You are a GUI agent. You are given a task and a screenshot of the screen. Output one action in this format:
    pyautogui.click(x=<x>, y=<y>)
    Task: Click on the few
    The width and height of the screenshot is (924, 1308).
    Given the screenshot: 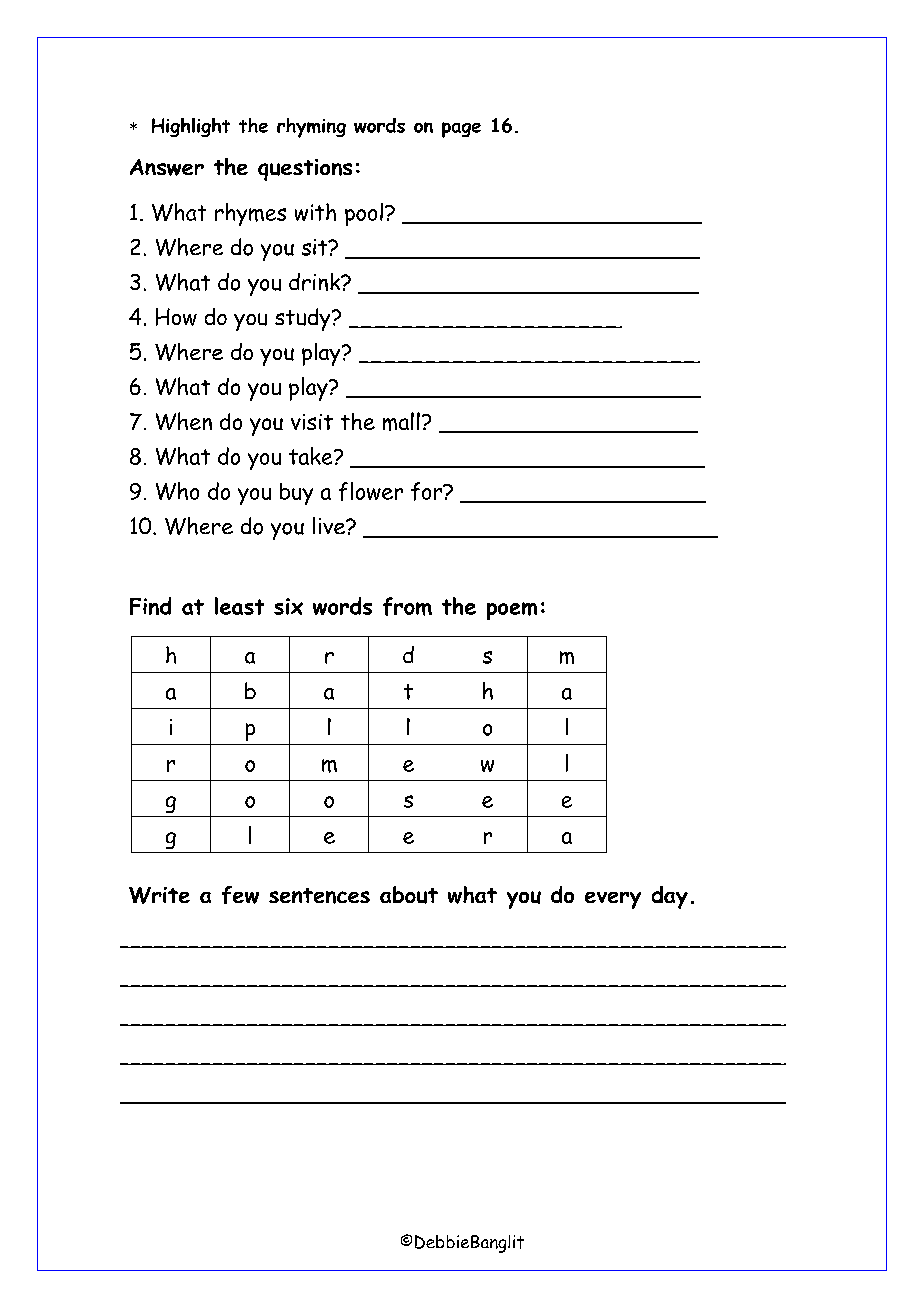 What is the action you would take?
    pyautogui.click(x=240, y=895)
